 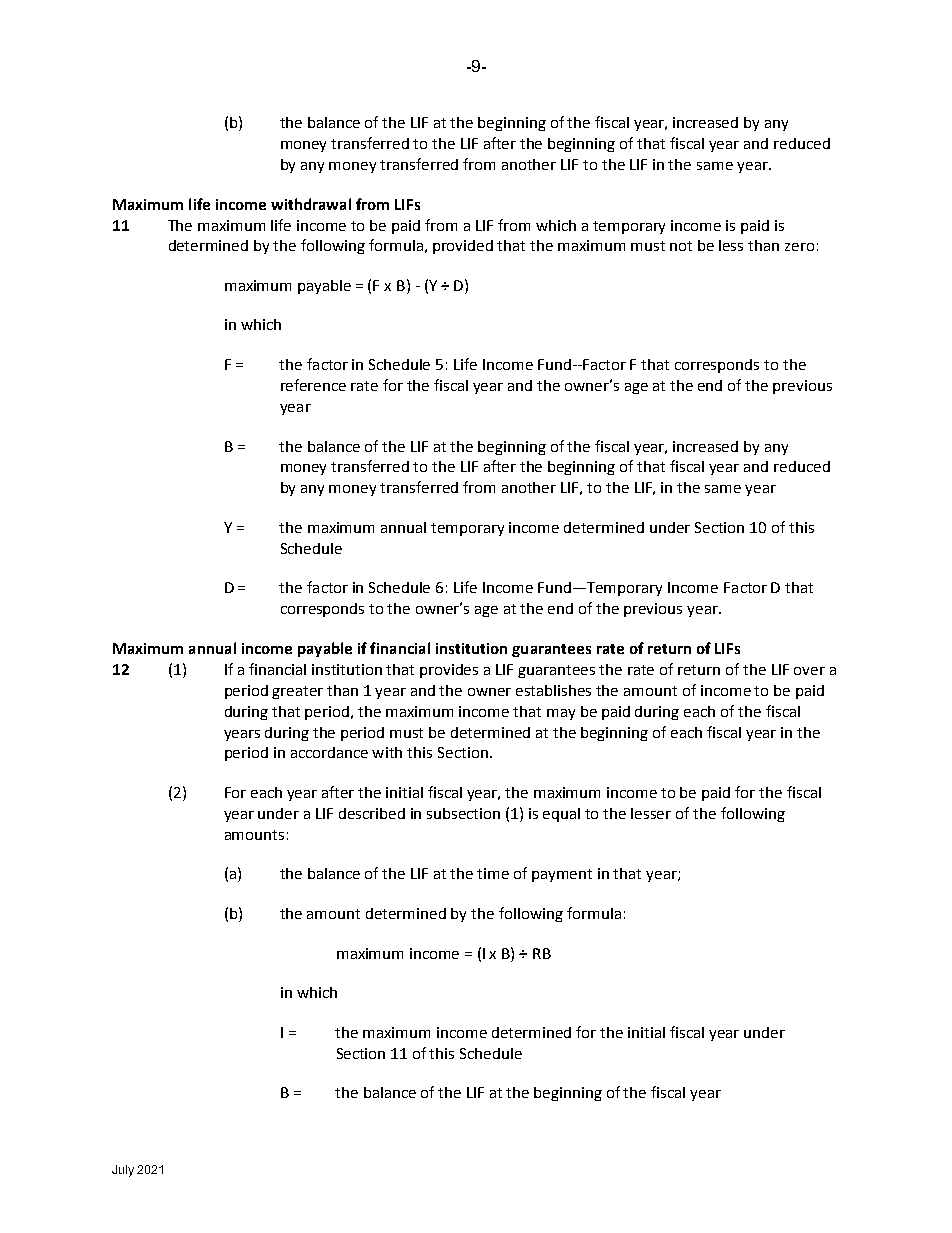 I want to click on establishes, so click(x=553, y=690).
